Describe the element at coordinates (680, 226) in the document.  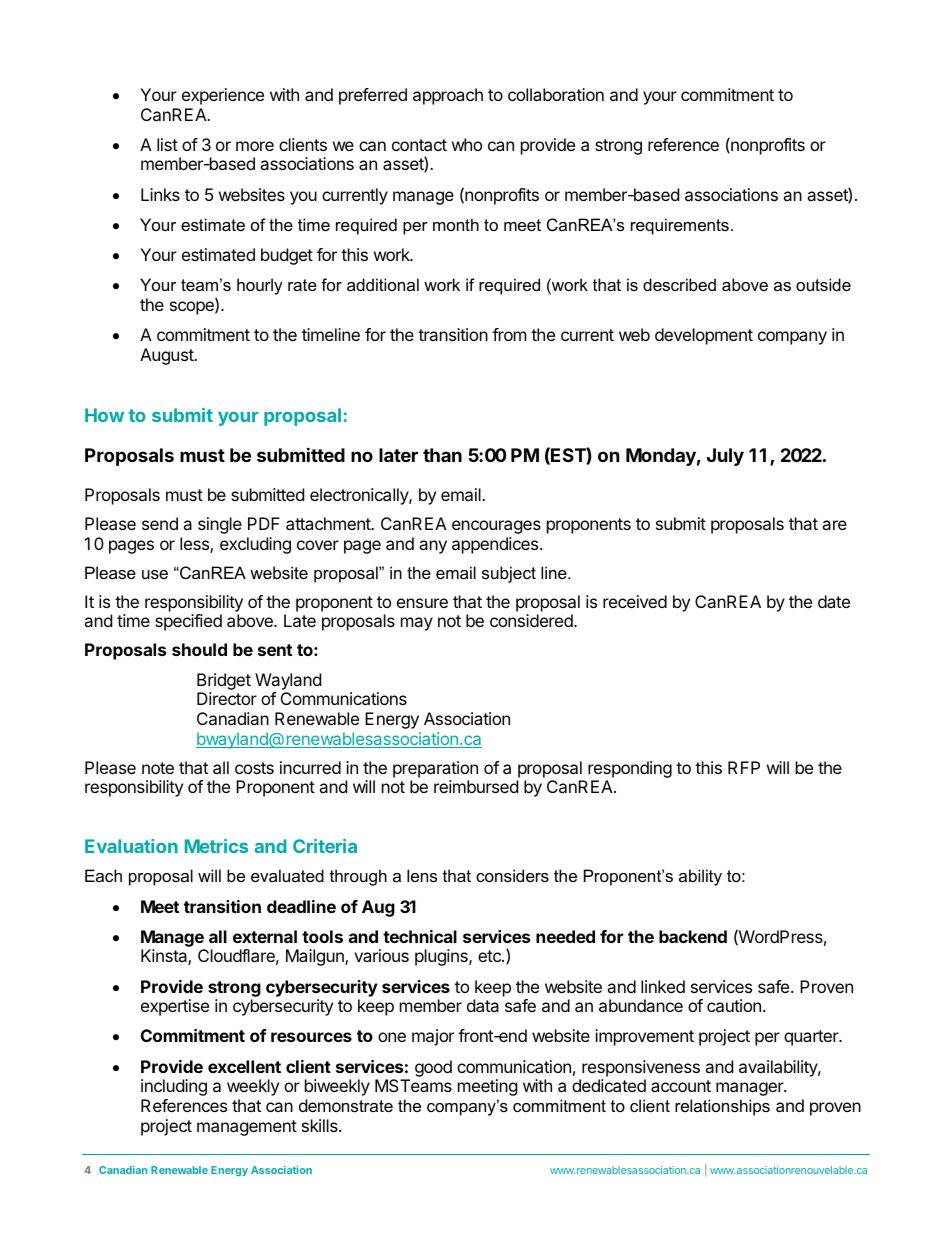
I see `requirements` at that location.
